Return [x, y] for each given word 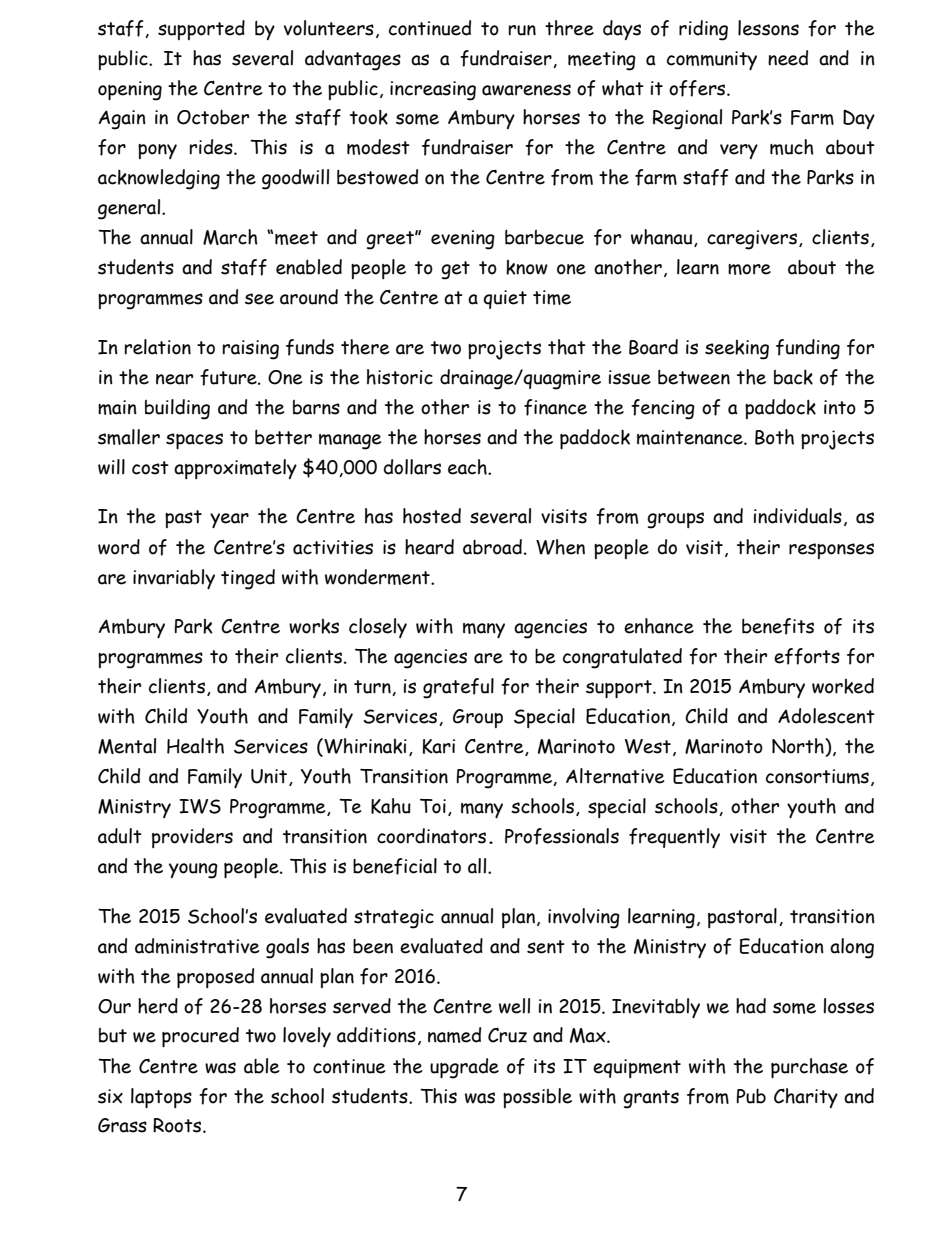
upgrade [464, 1068]
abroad [492, 547]
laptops [161, 1098]
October [213, 117]
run [522, 30]
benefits [778, 626]
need [788, 58]
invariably [174, 579]
